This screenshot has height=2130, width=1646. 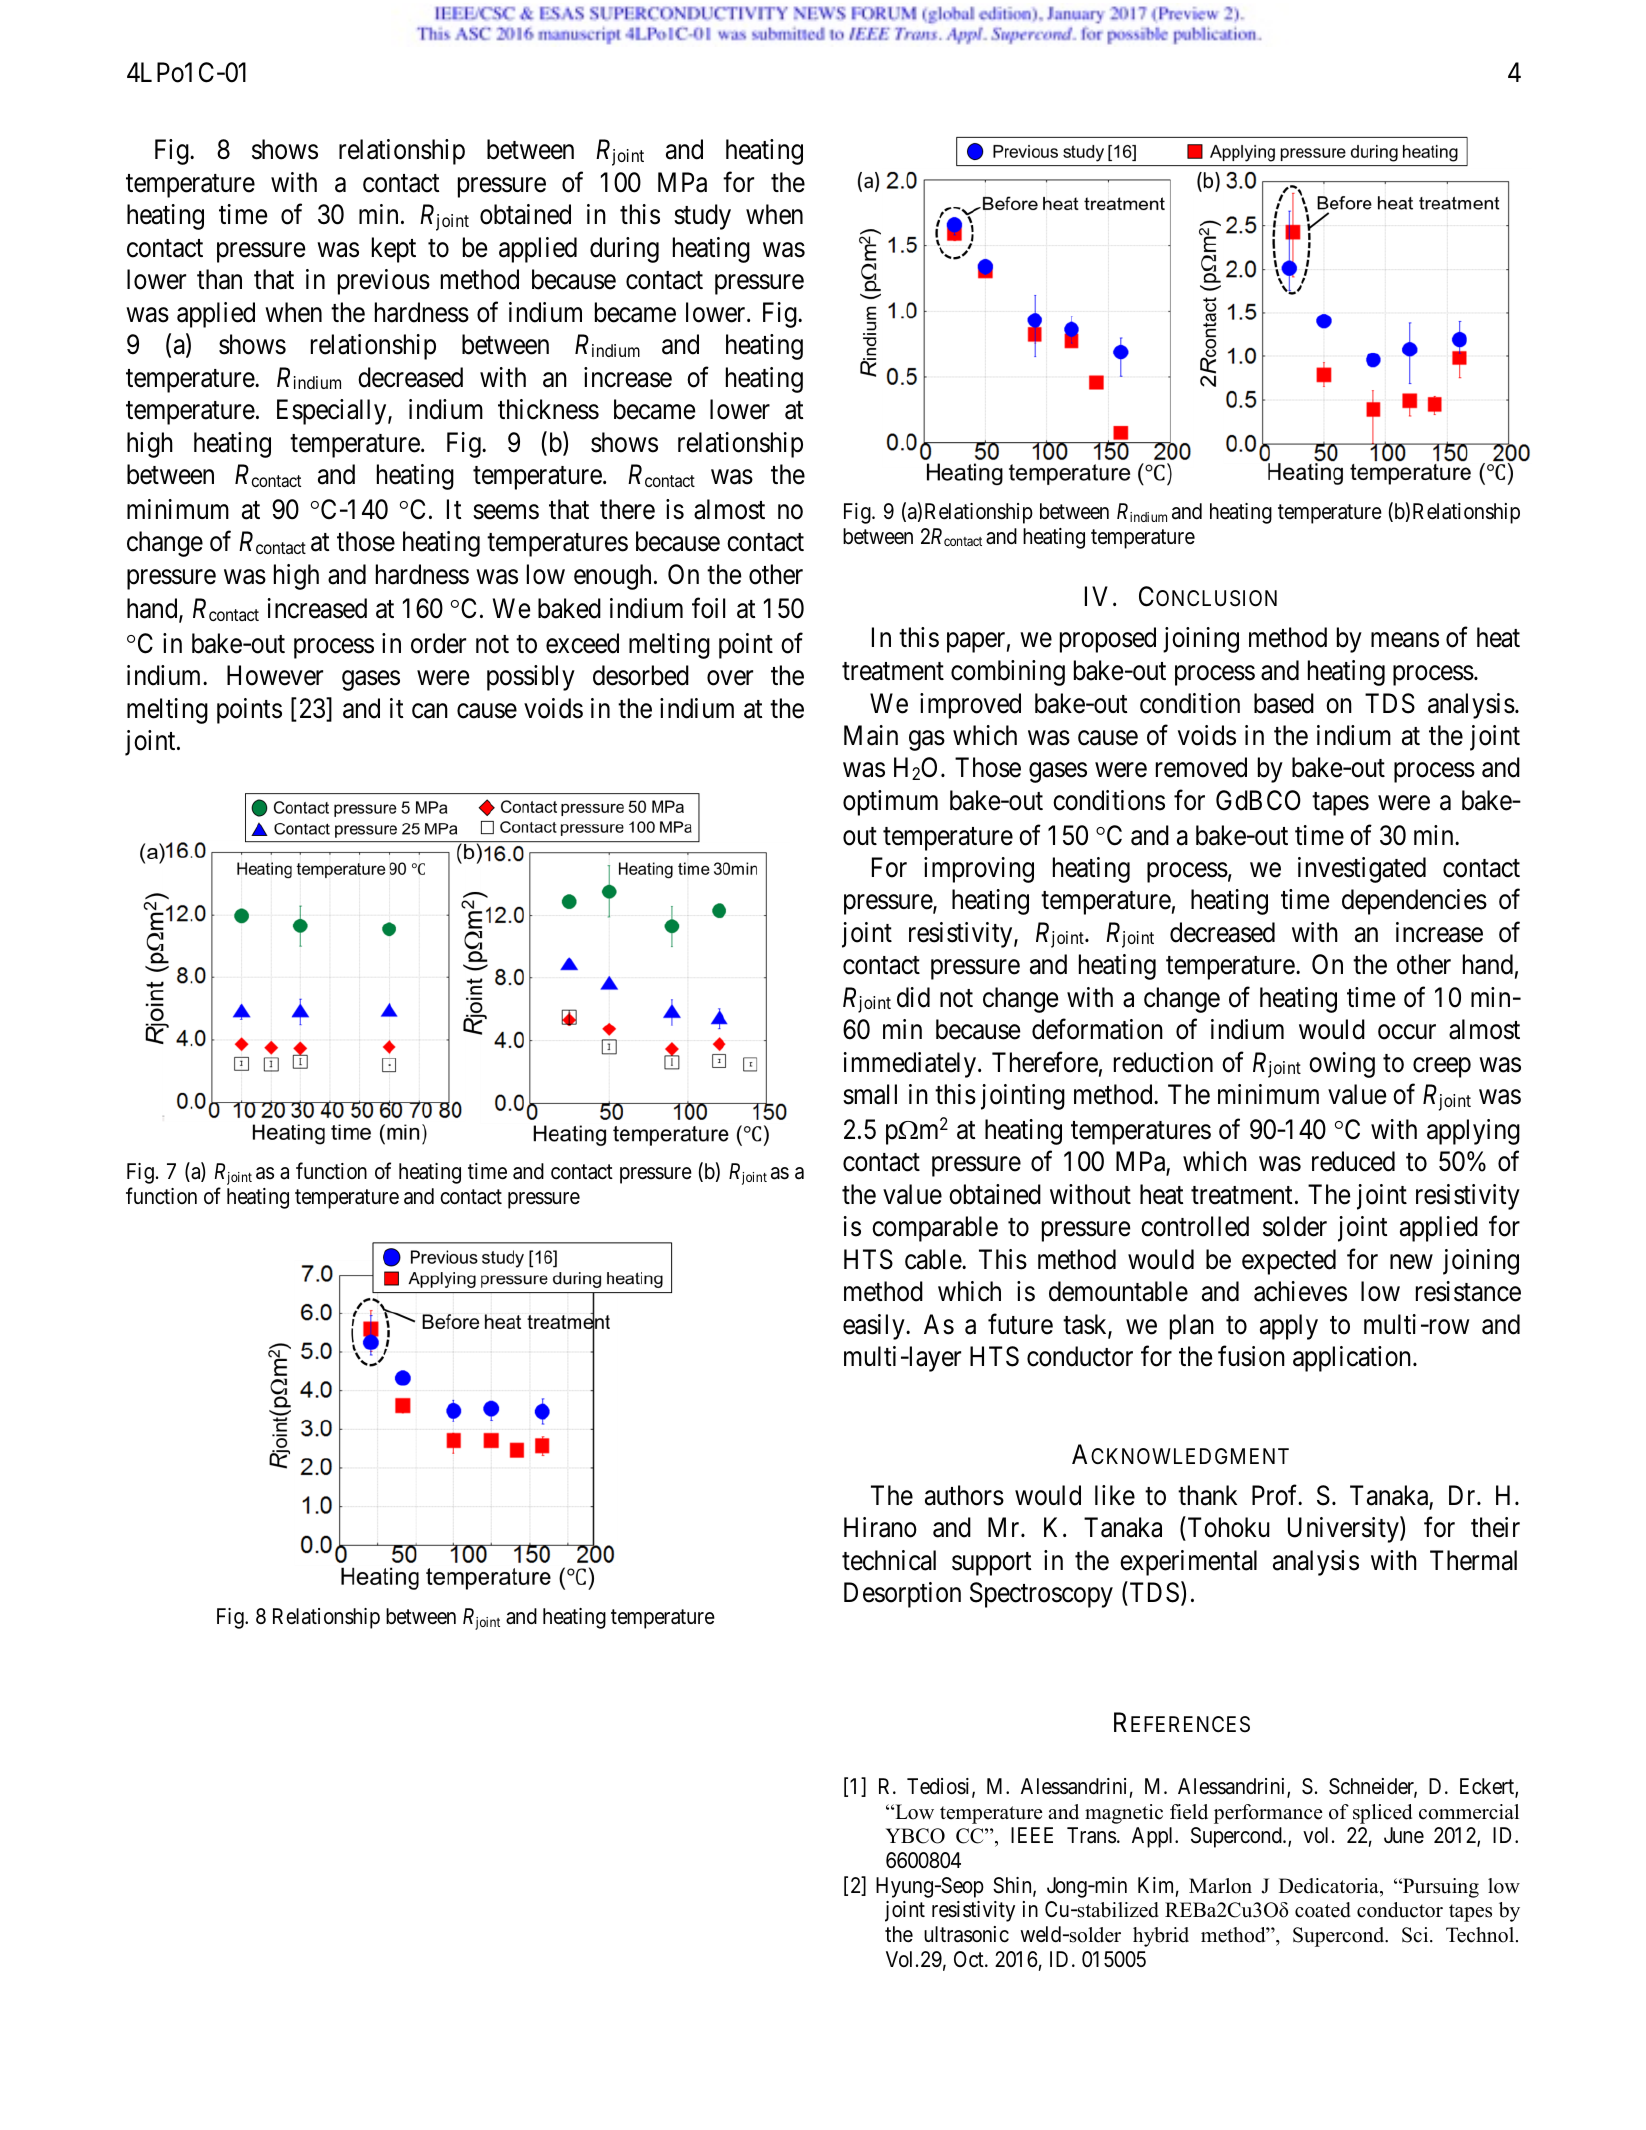 I want to click on study, so click(x=702, y=217).
